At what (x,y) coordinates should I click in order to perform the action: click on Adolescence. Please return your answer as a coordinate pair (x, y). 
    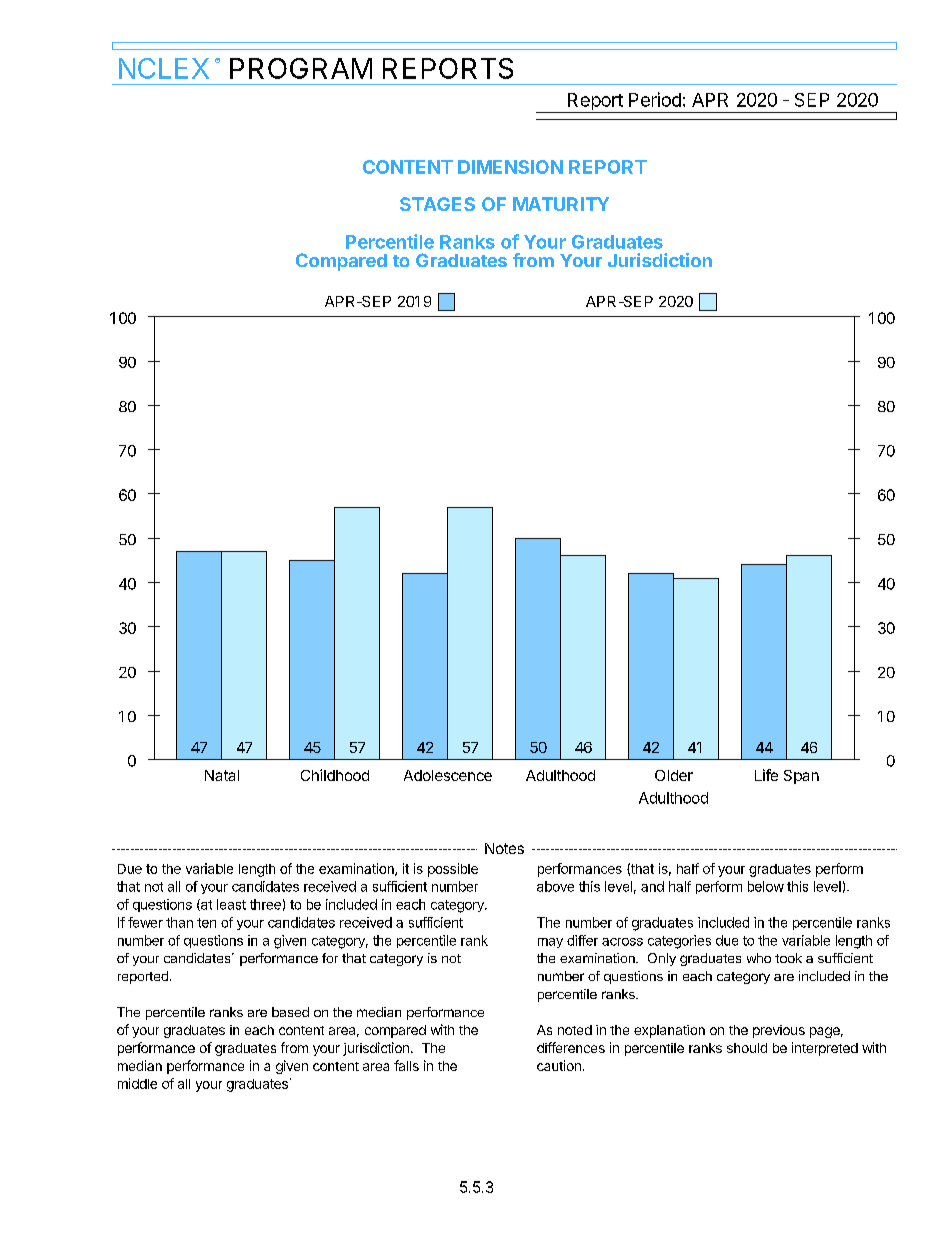
    Looking at the image, I should click on (448, 775).
